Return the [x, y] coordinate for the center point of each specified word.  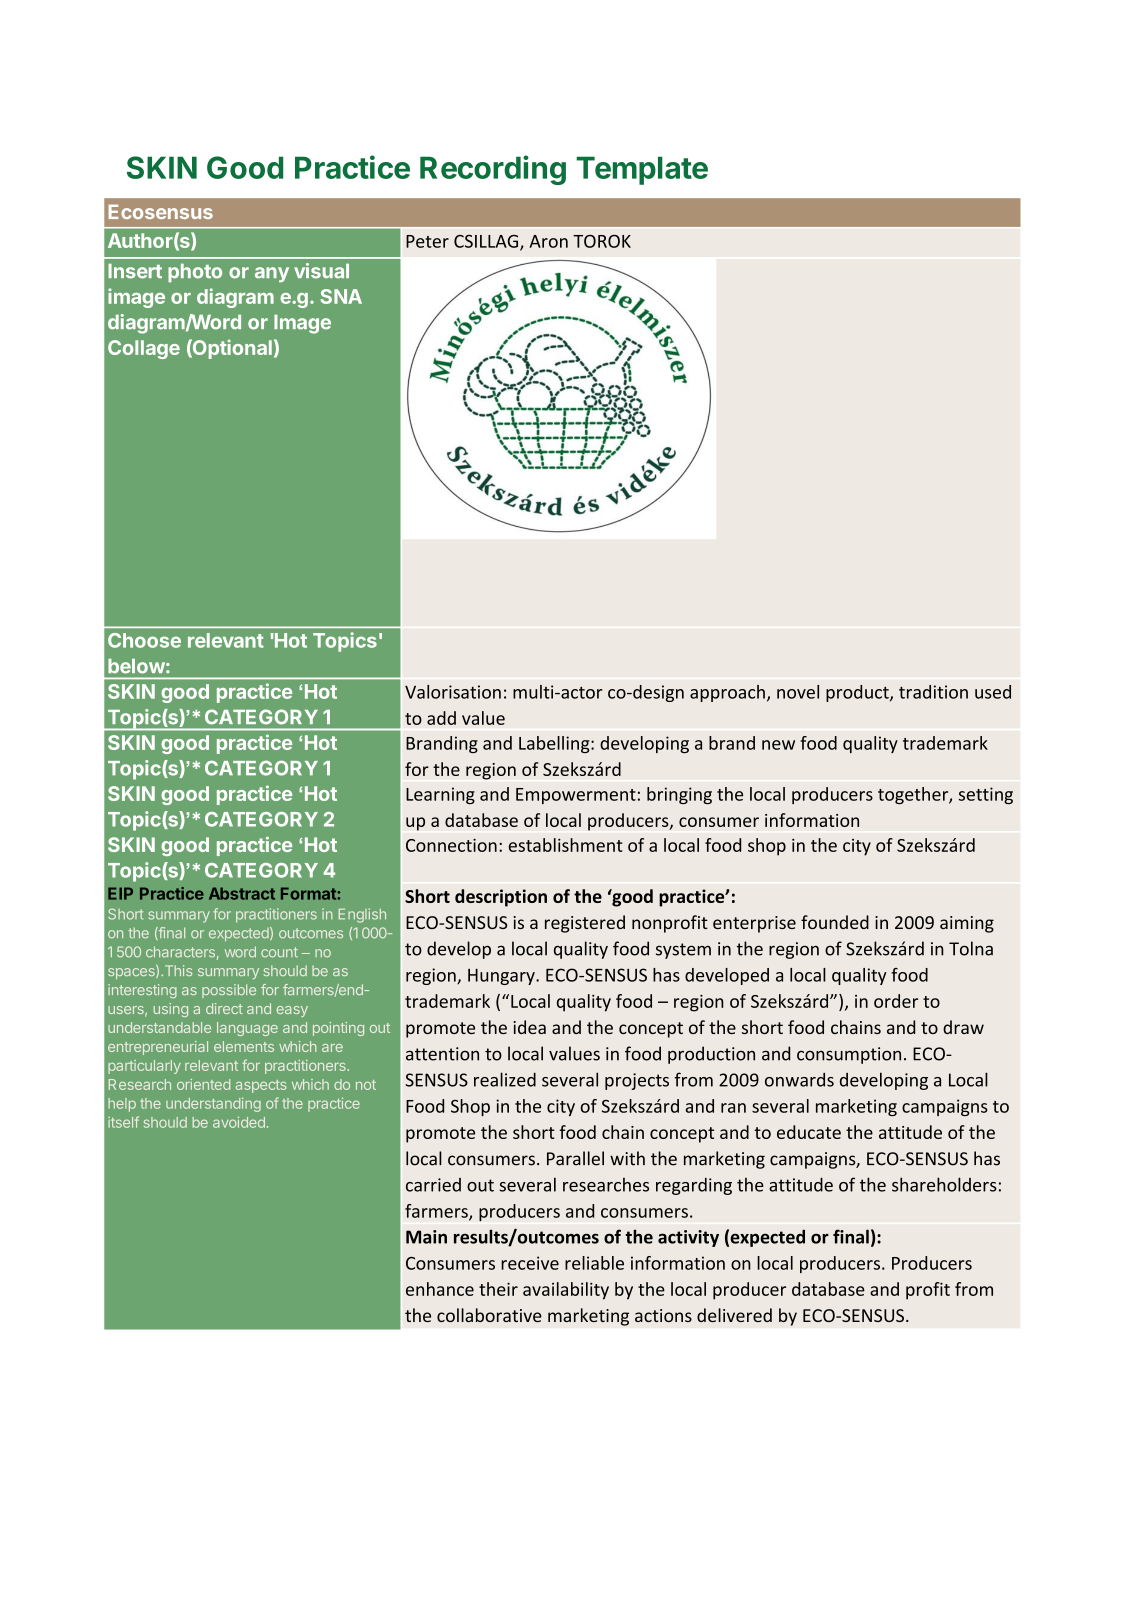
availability [566, 1291]
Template [642, 170]
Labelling [555, 744]
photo [195, 273]
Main [426, 1237]
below [136, 666]
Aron [548, 241]
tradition [933, 692]
